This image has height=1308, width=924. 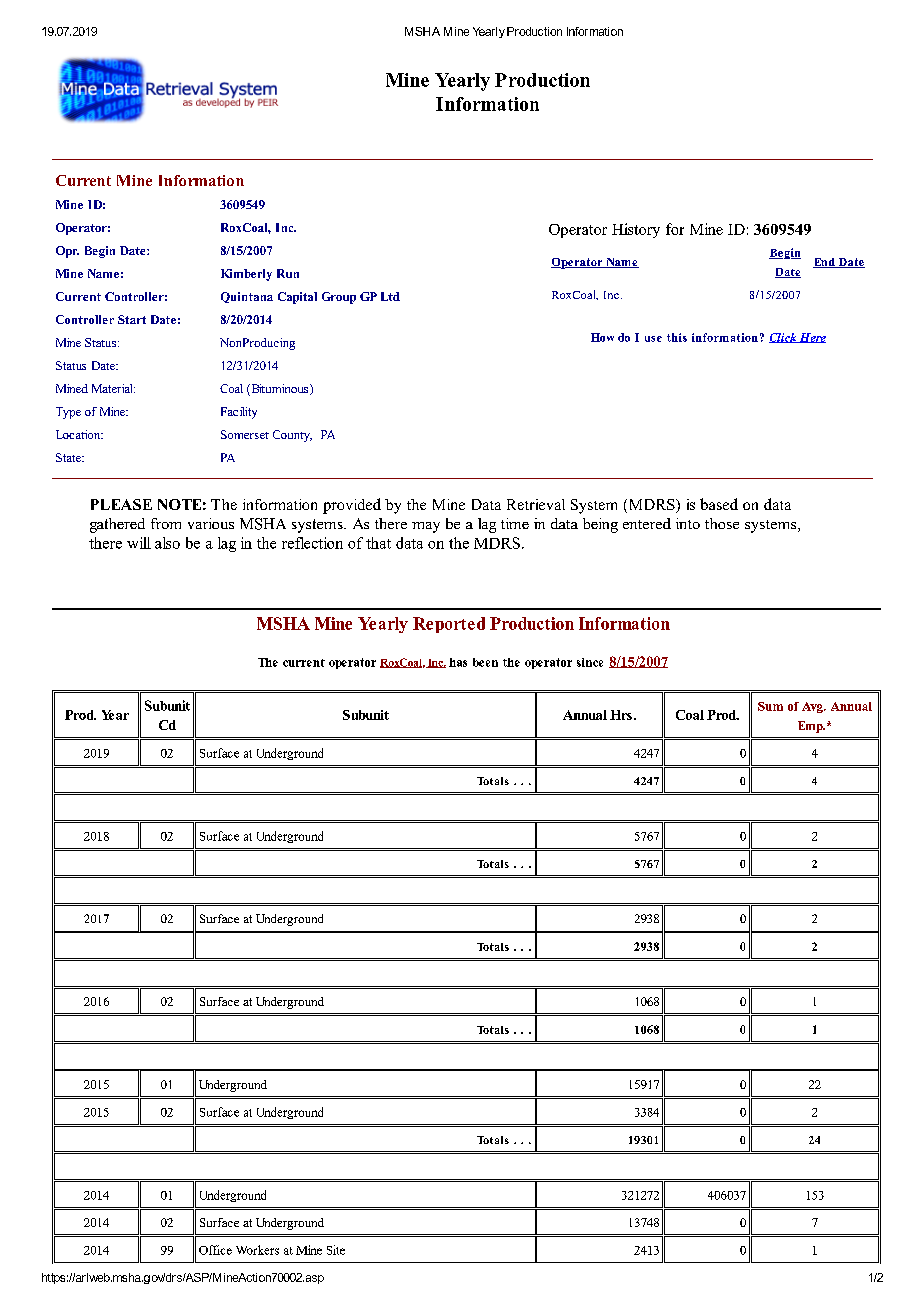 I want to click on Reported, so click(x=449, y=625).
